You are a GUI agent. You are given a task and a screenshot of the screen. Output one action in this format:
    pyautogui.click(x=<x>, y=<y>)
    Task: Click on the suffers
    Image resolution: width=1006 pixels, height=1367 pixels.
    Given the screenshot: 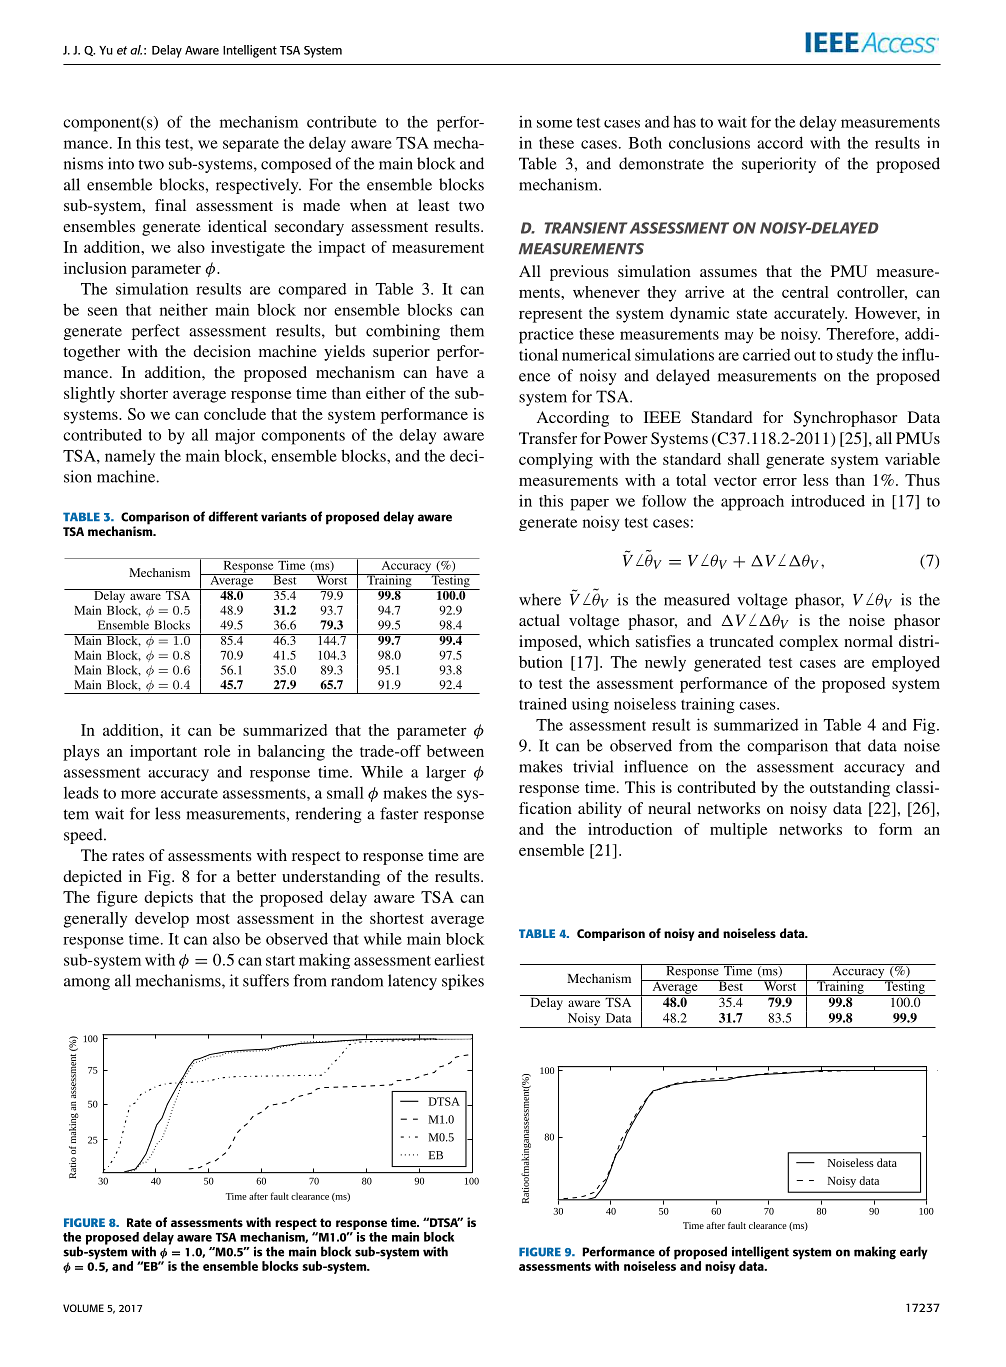 What is the action you would take?
    pyautogui.click(x=266, y=980)
